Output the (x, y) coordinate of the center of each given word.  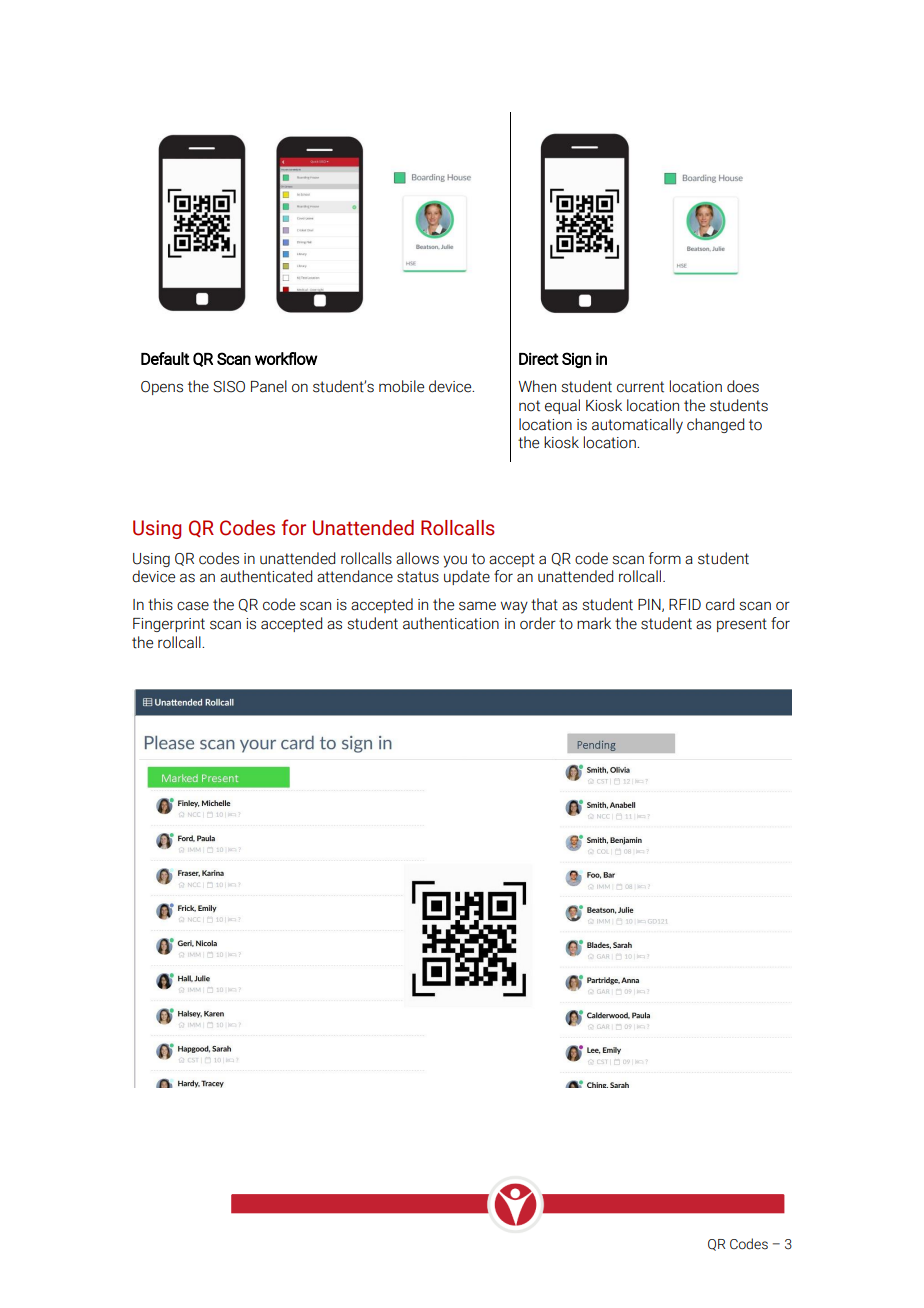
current (640, 387)
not (529, 406)
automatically (637, 426)
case (193, 606)
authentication (451, 623)
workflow (286, 358)
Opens (162, 388)
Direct (539, 358)
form (665, 558)
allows (417, 558)
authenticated (266, 576)
